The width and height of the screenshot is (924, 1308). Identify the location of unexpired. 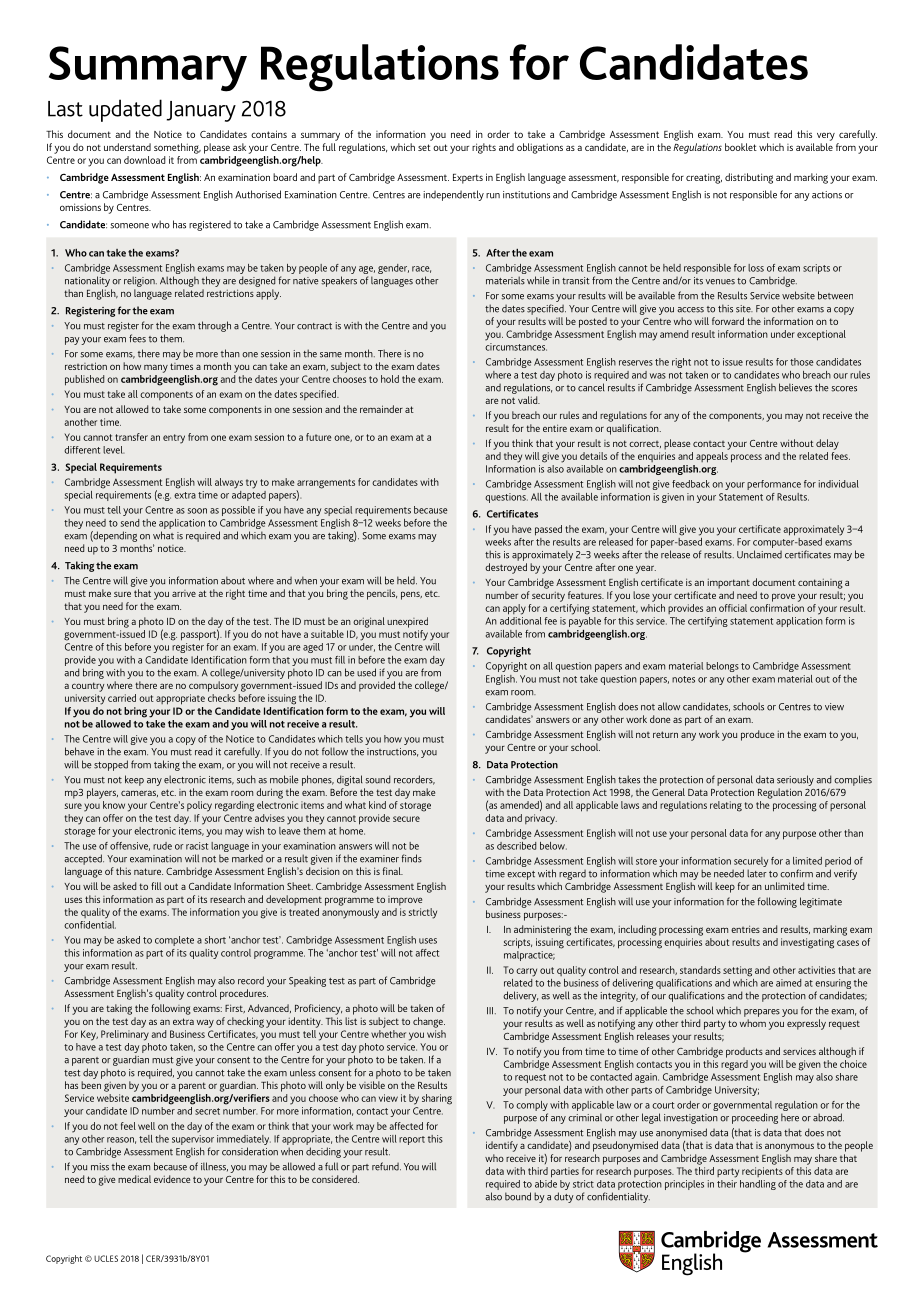
(407, 622).
